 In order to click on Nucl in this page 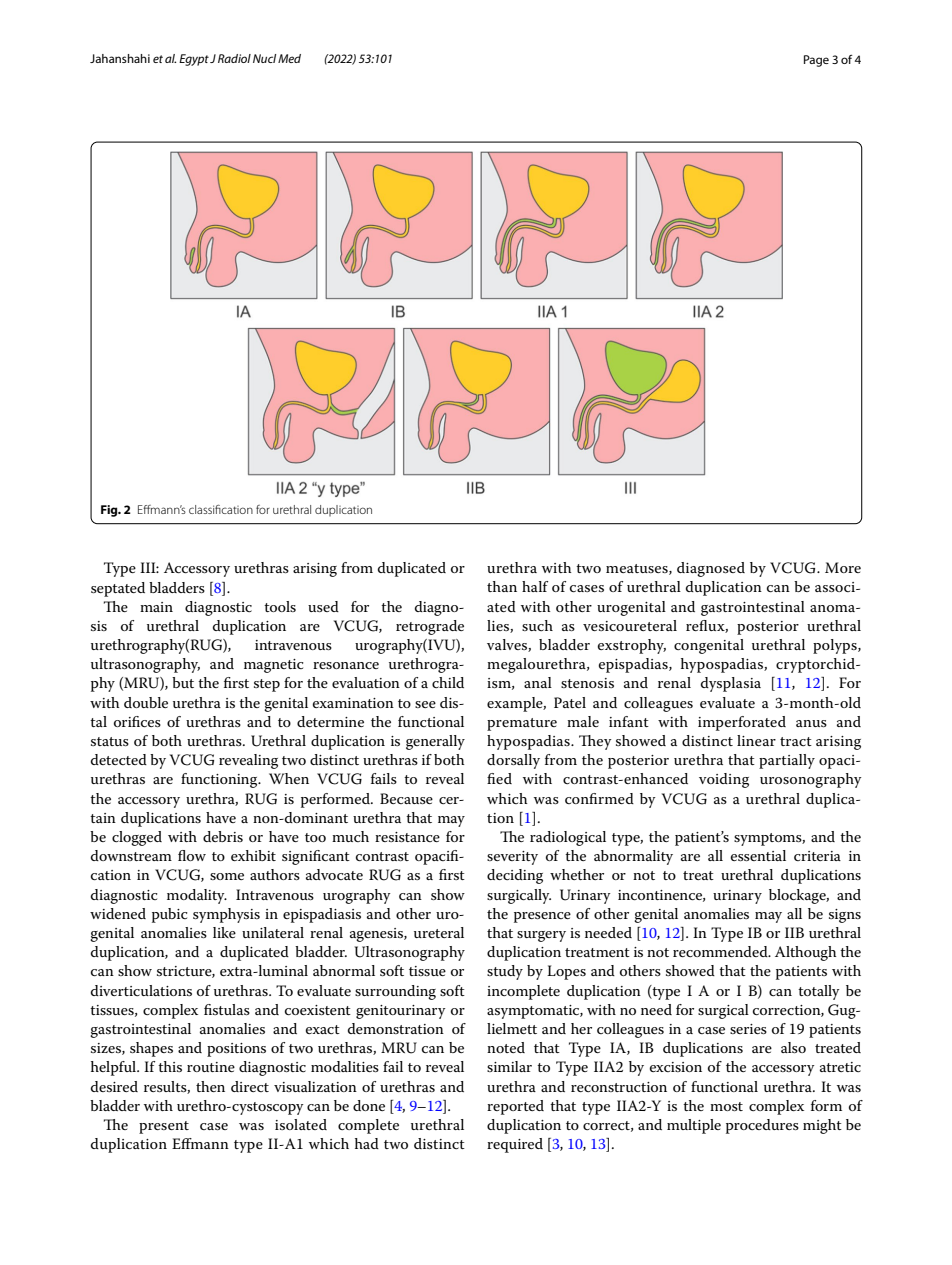, I will do `click(264, 58)`.
